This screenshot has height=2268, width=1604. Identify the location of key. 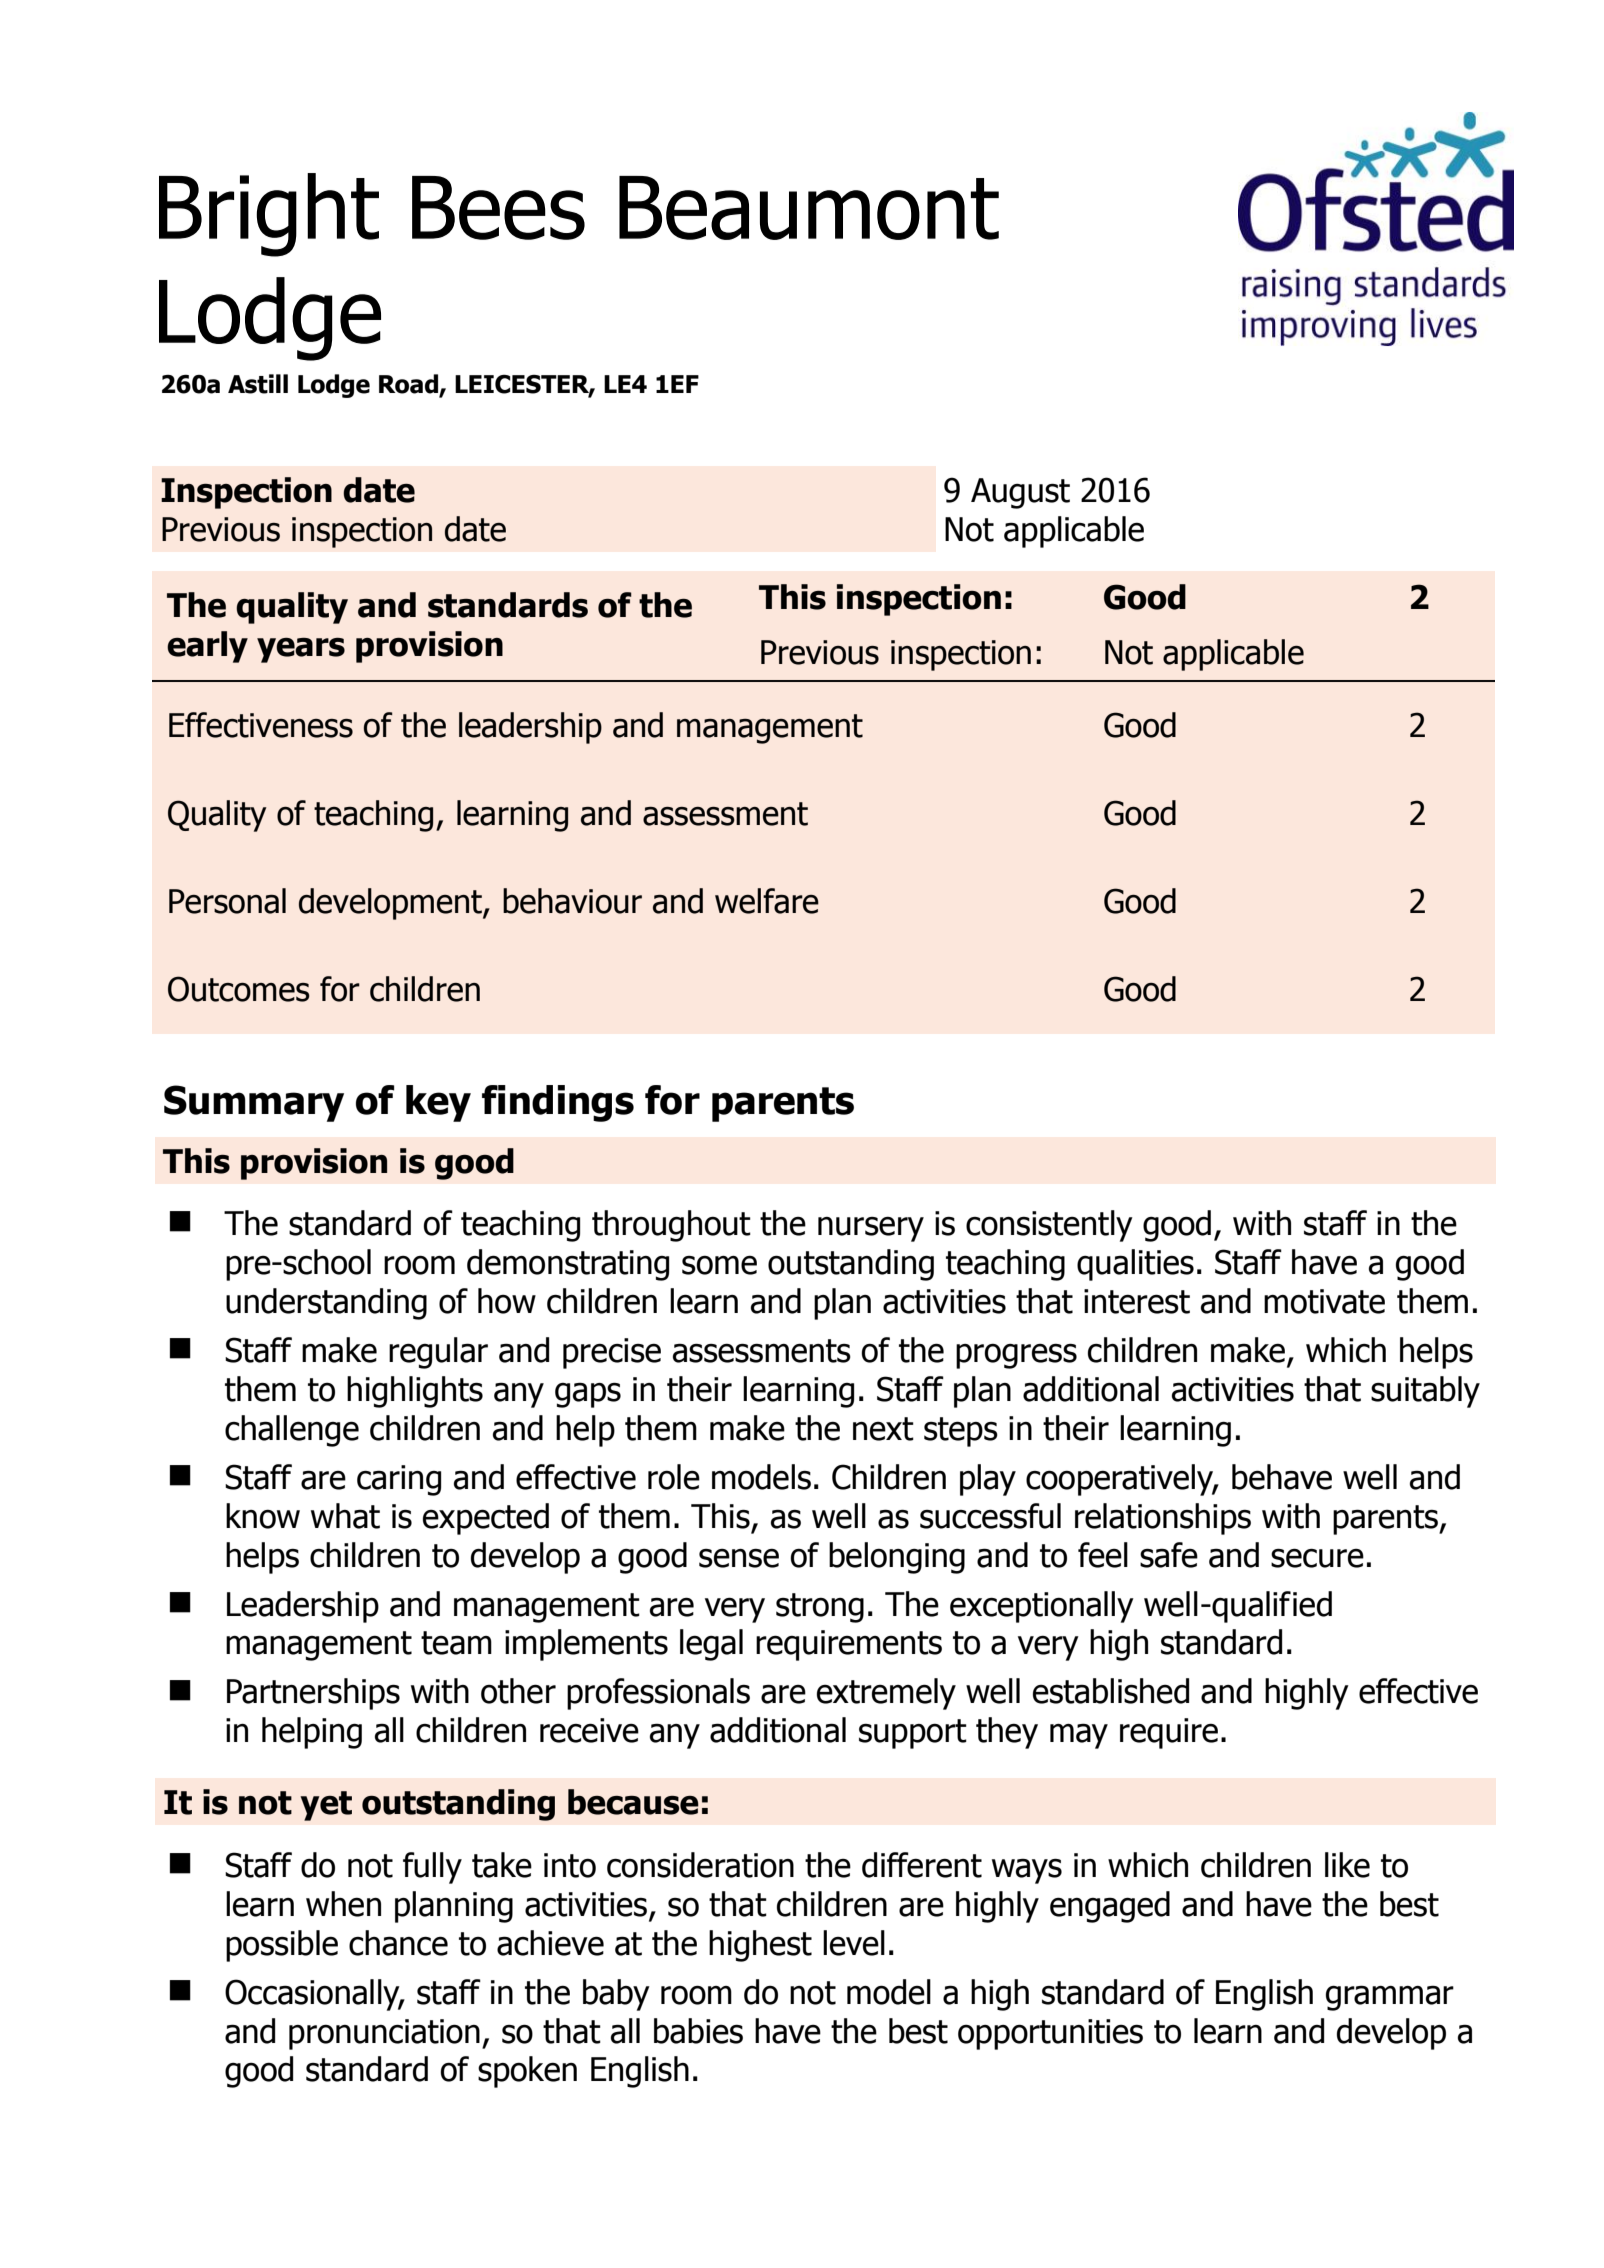
(438, 1103).
